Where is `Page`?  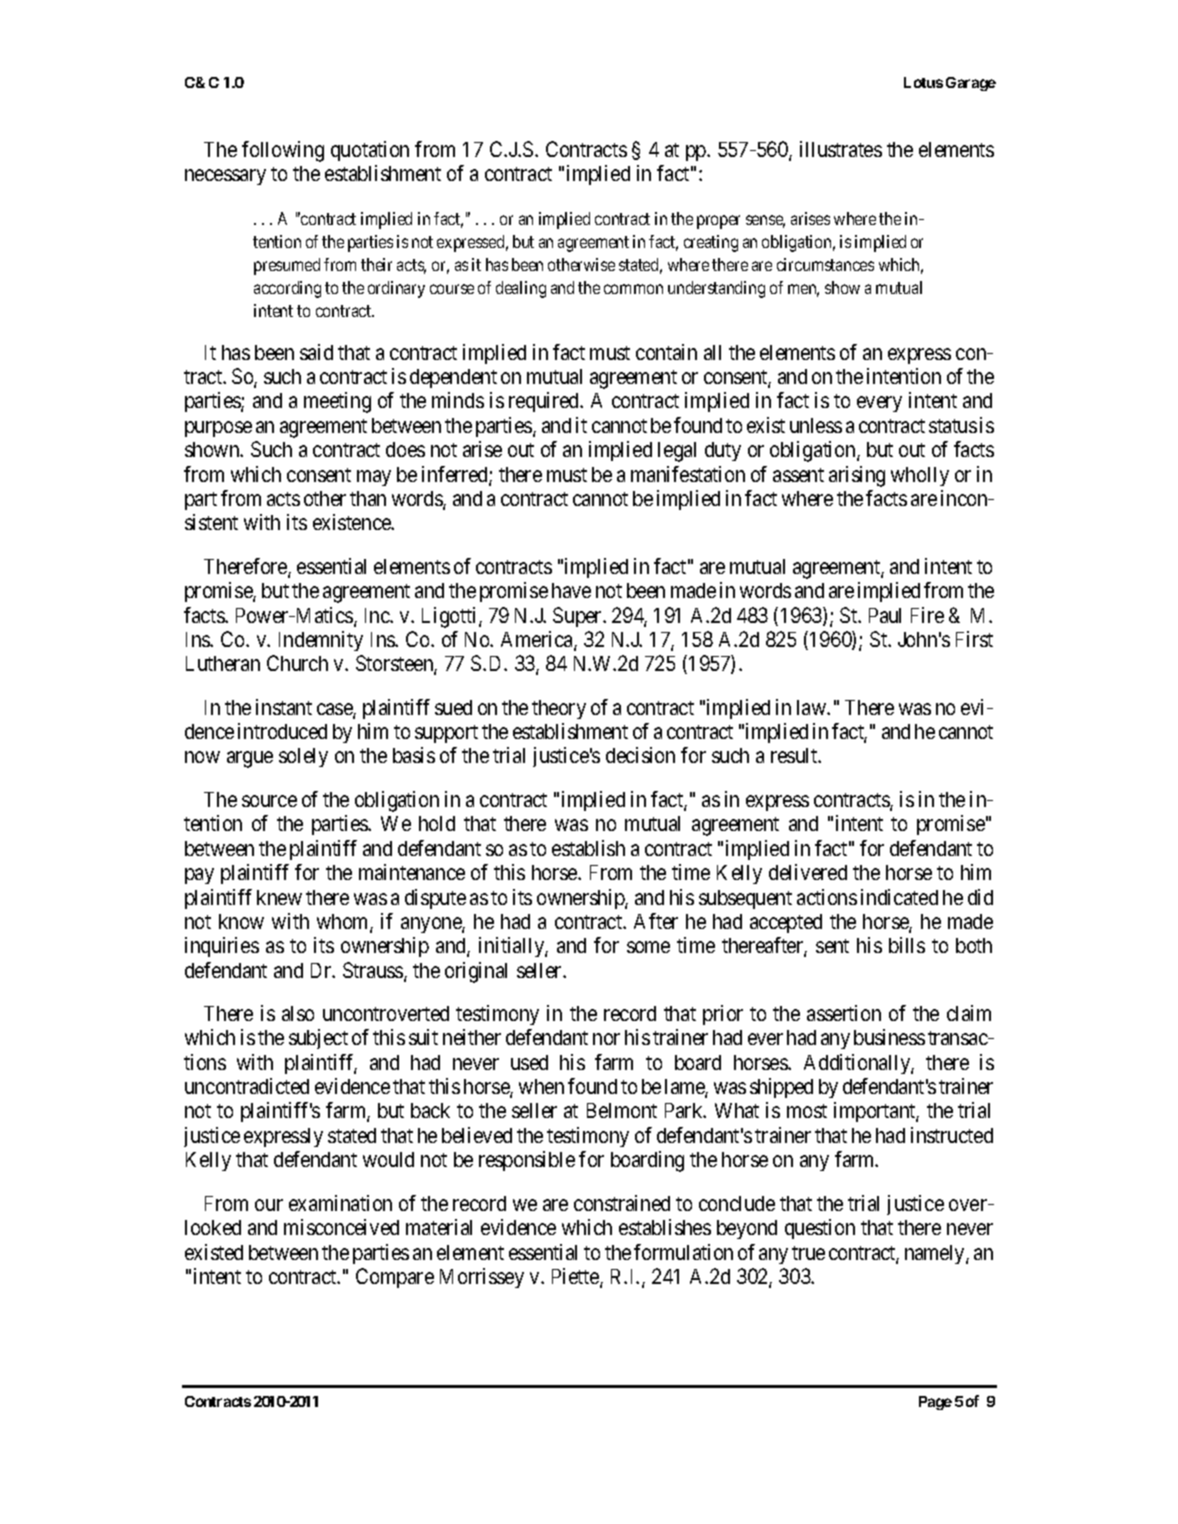
Page is located at coordinates (935, 1403).
